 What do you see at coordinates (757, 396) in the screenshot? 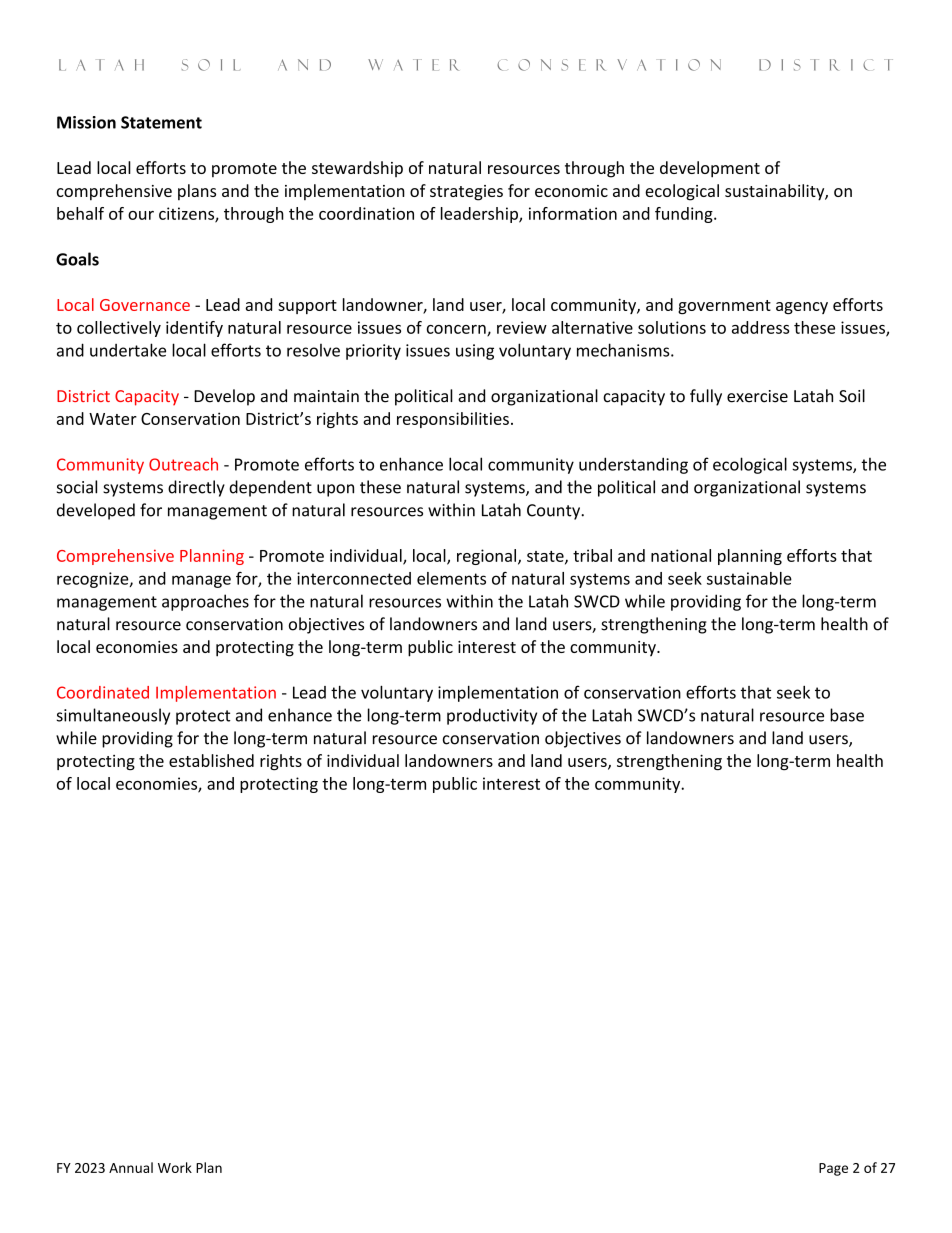
I see `exercise` at bounding box center [757, 396].
